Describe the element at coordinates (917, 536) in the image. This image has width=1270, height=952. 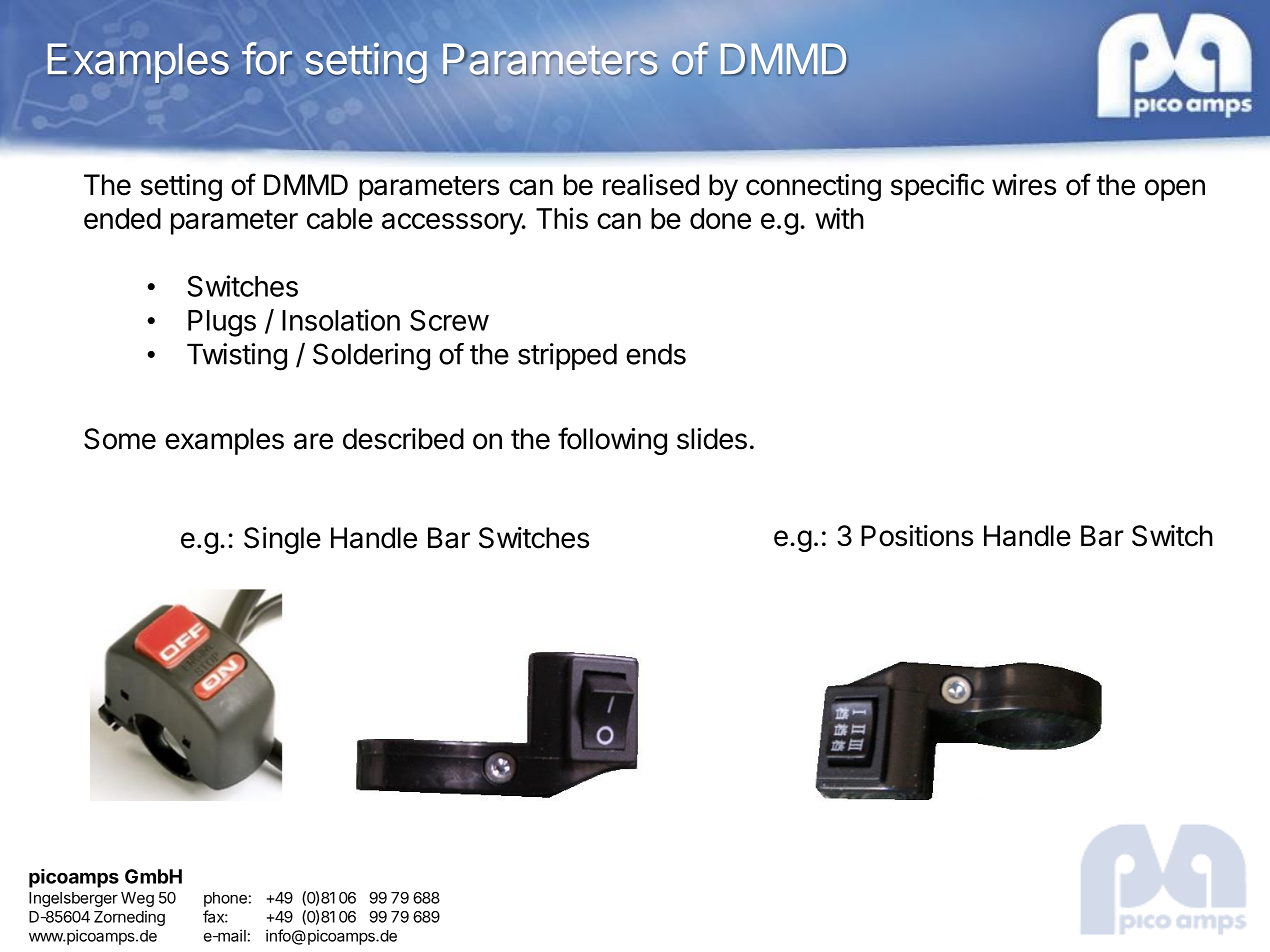
I see `Positions` at that location.
